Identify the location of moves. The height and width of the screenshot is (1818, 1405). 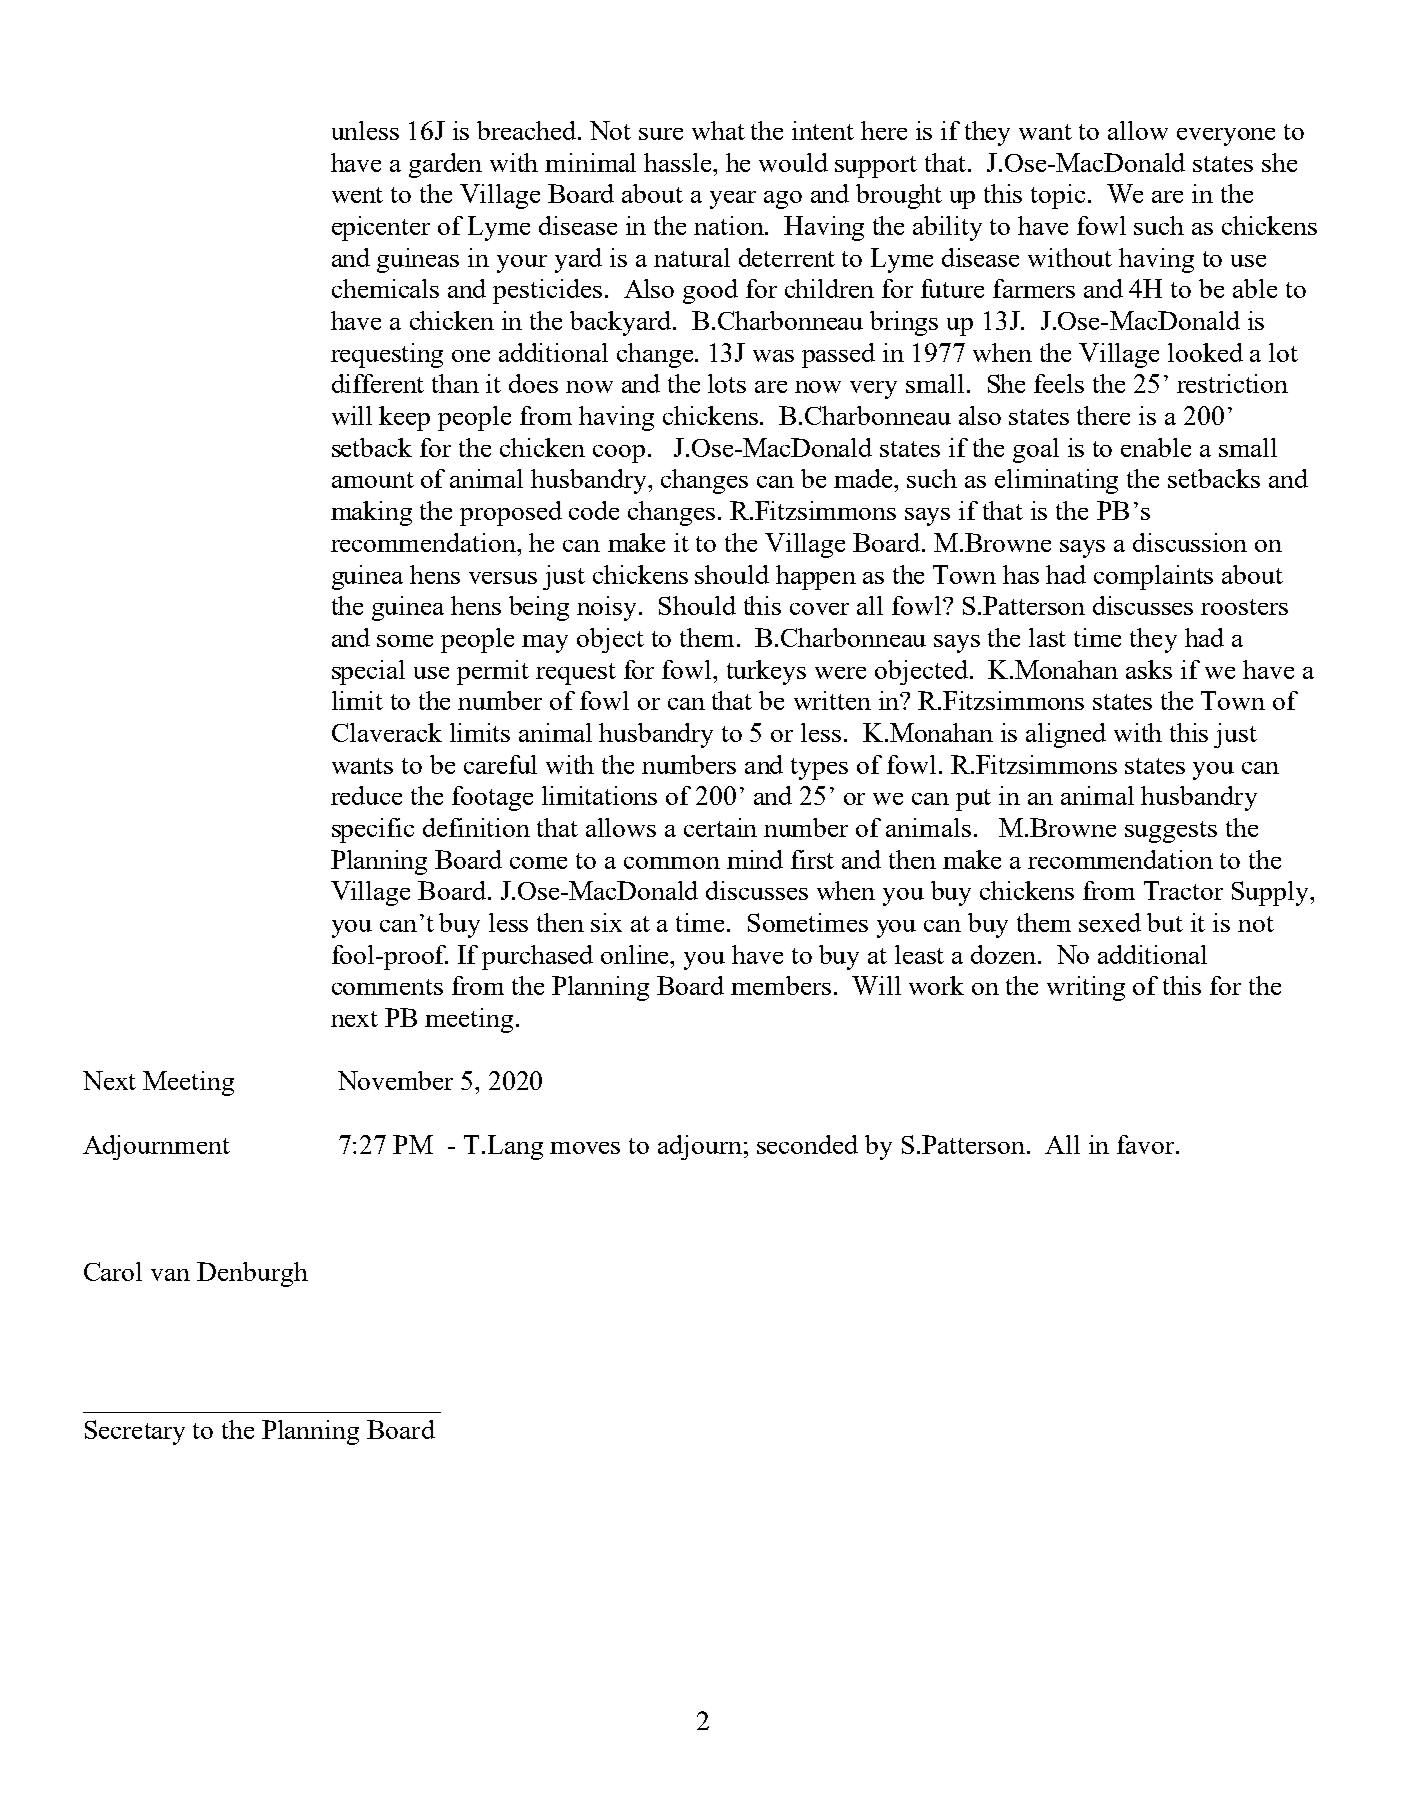
(585, 1148).
